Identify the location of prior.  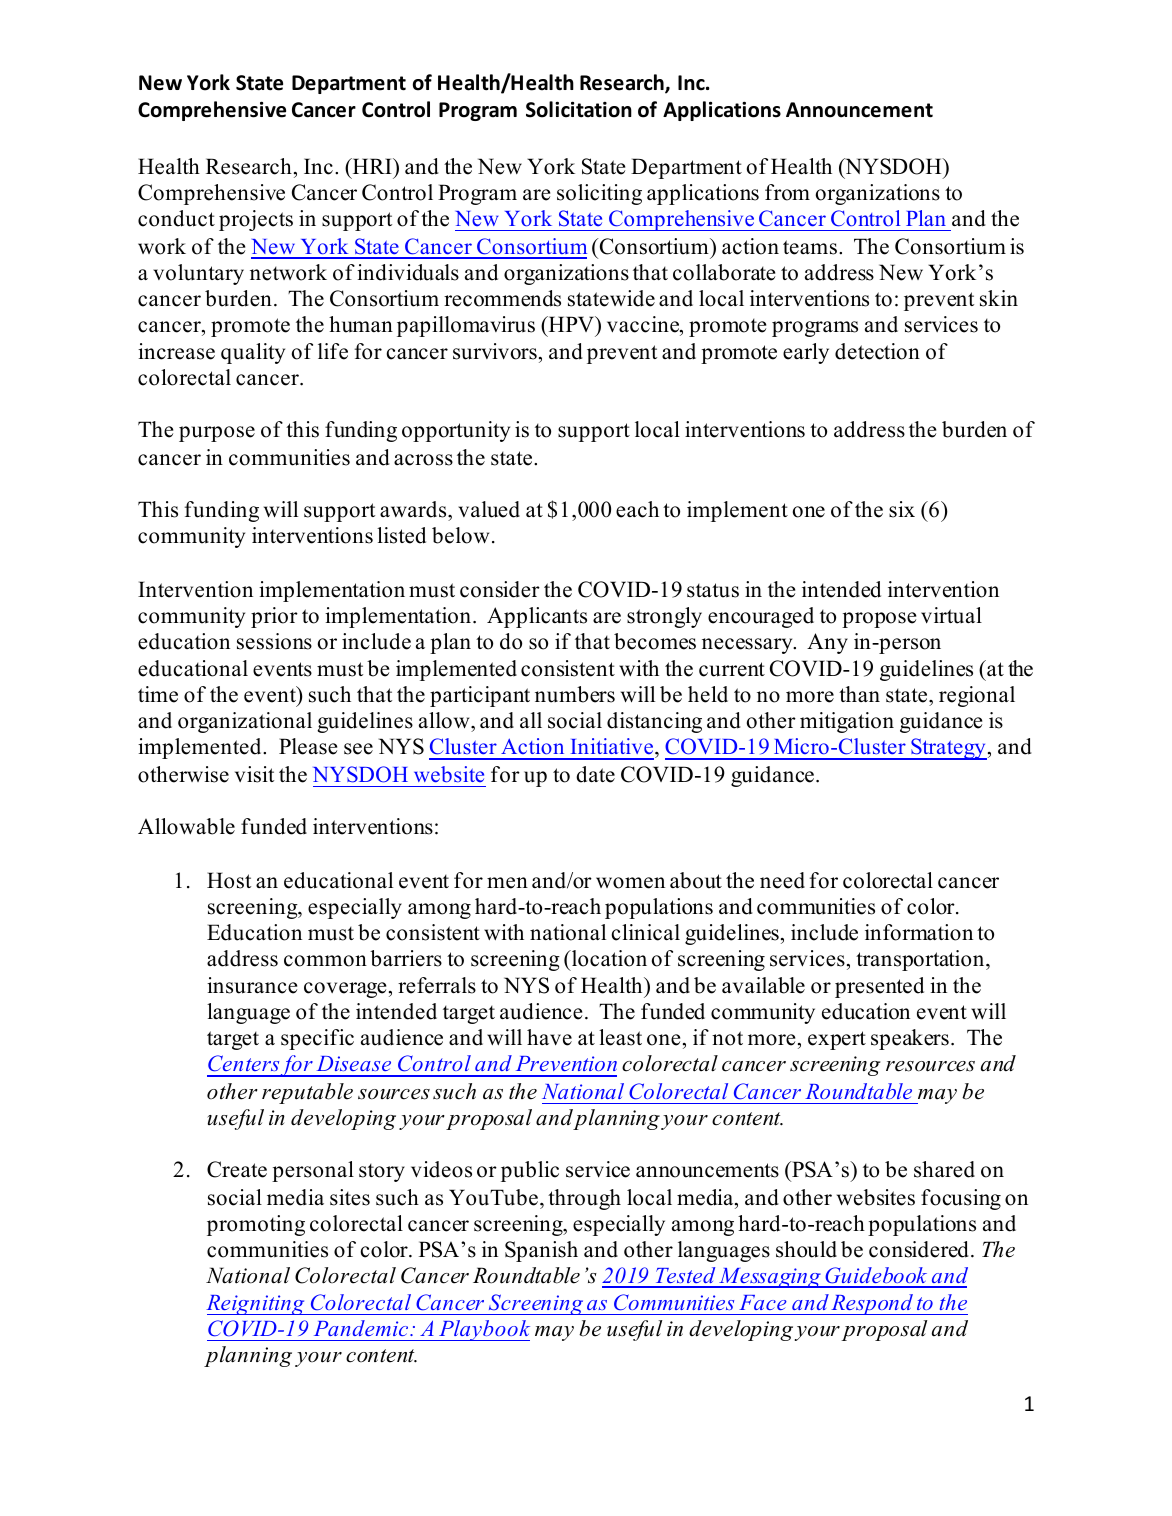
(274, 617).
